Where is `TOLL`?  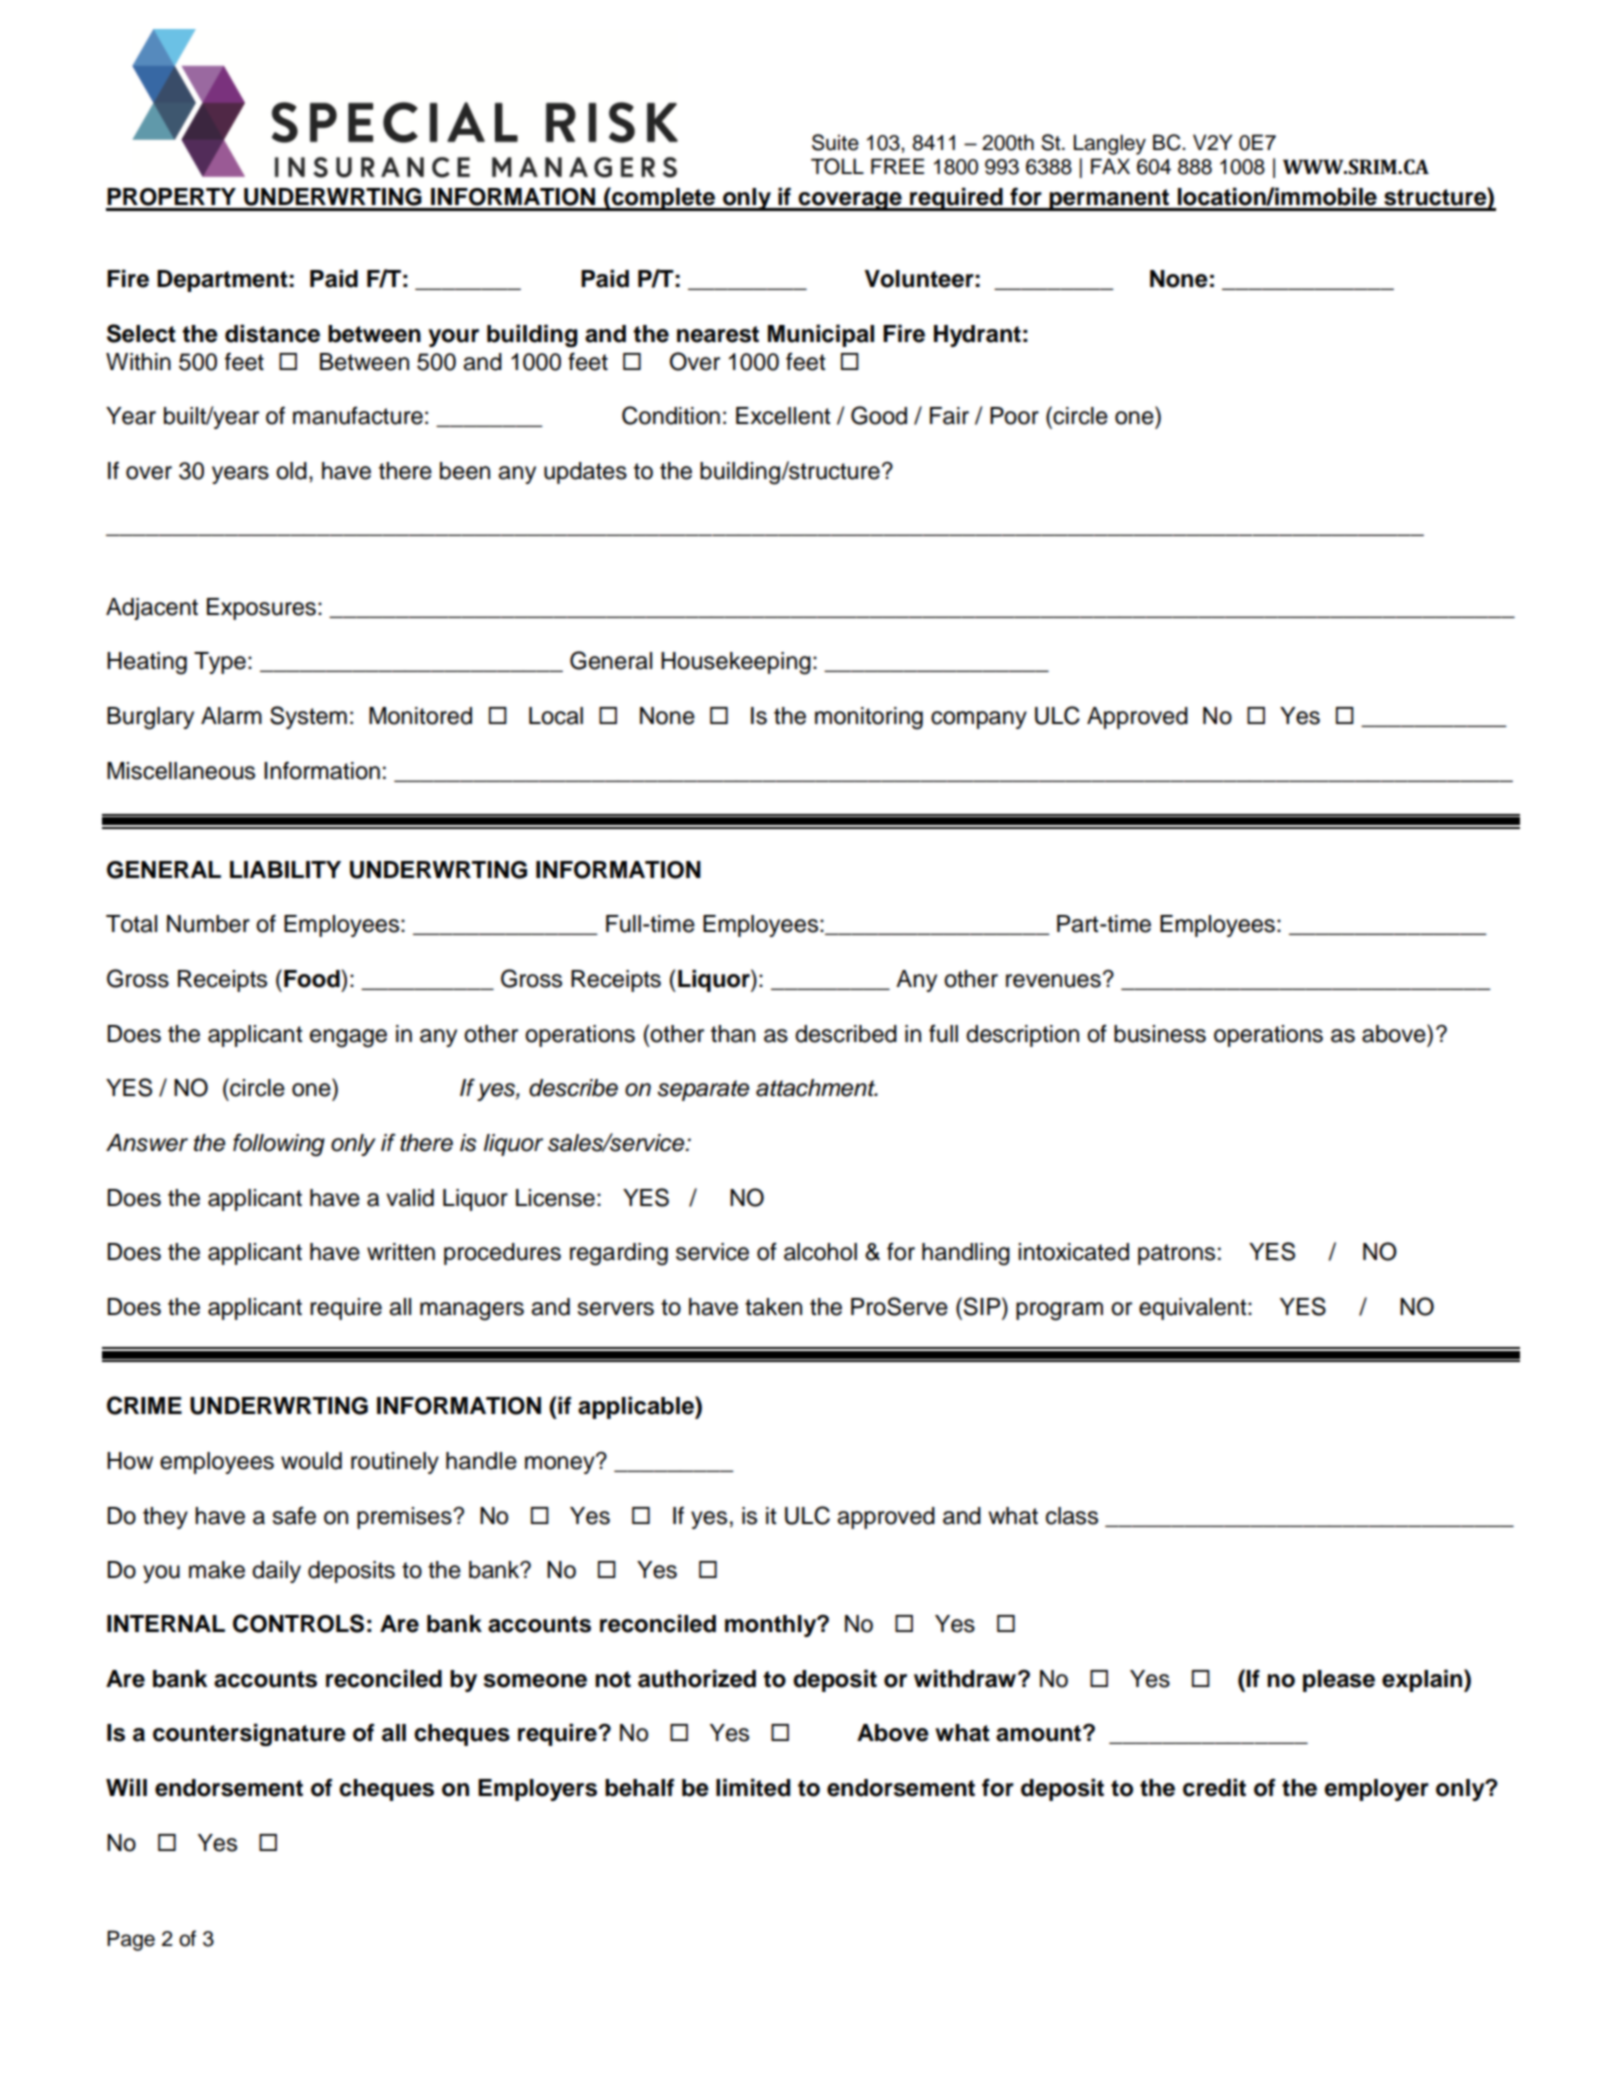
TOLL is located at coordinates (837, 166).
